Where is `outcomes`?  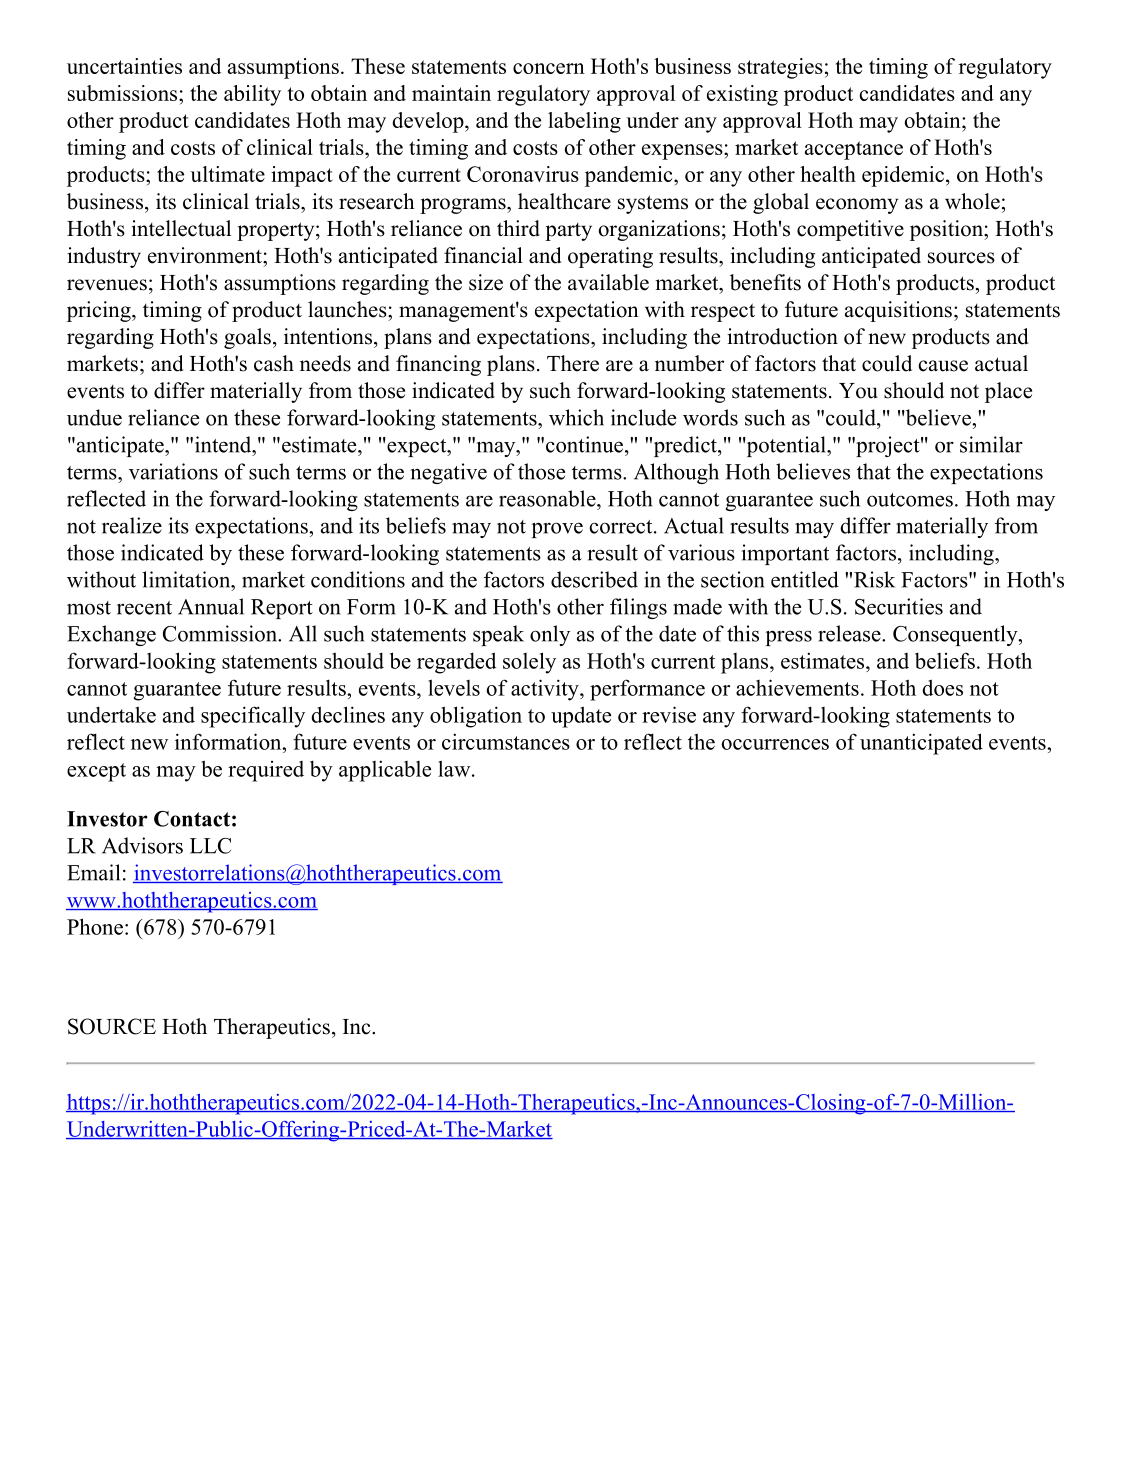
outcomes is located at coordinates (910, 500).
